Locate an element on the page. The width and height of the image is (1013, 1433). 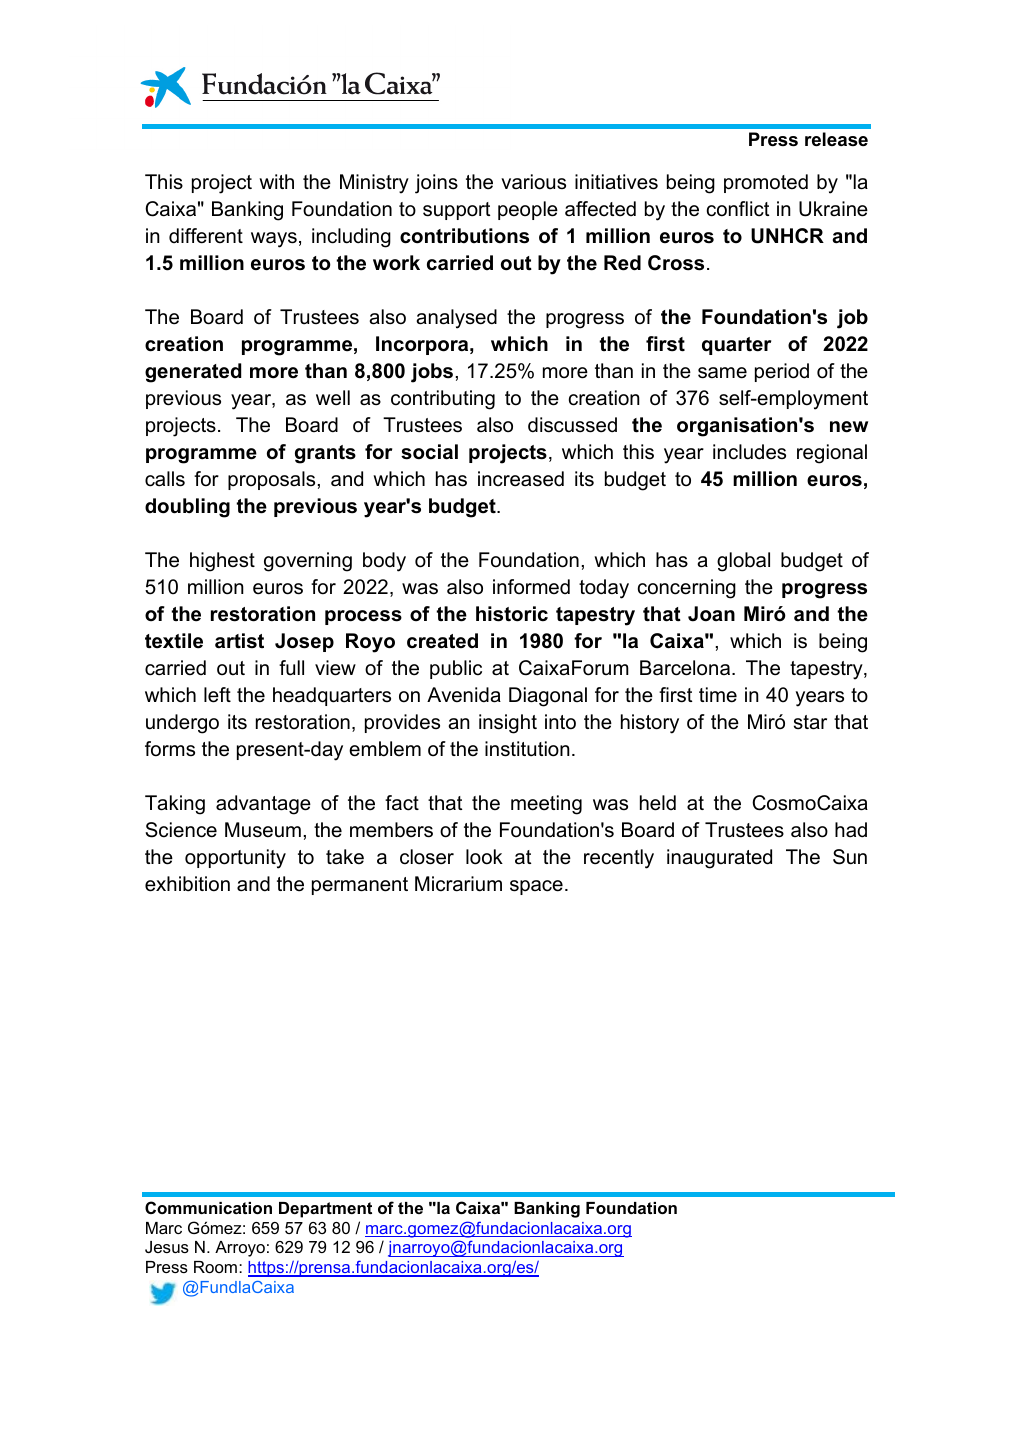
various is located at coordinates (533, 182).
